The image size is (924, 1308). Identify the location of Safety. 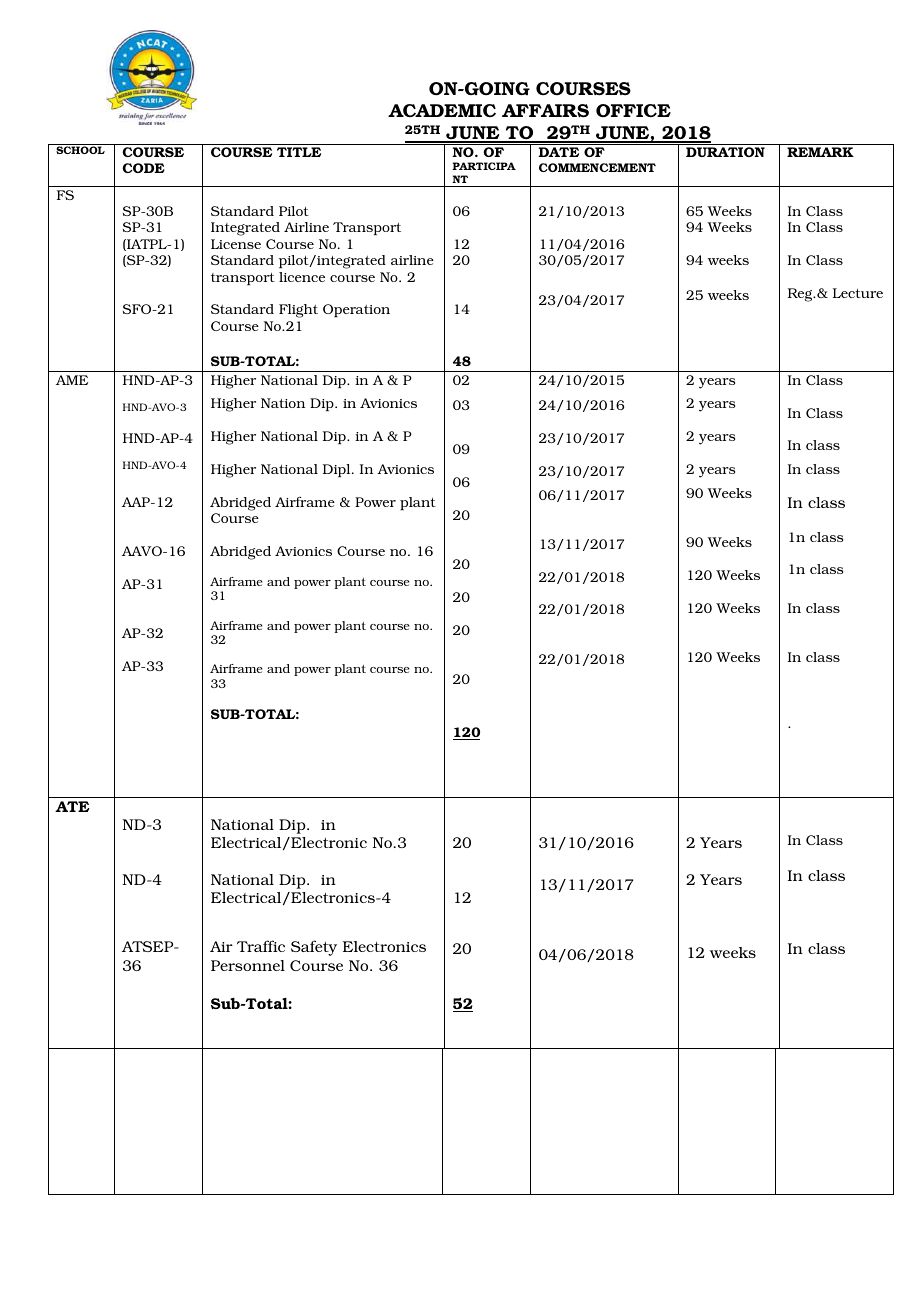
(314, 948).
